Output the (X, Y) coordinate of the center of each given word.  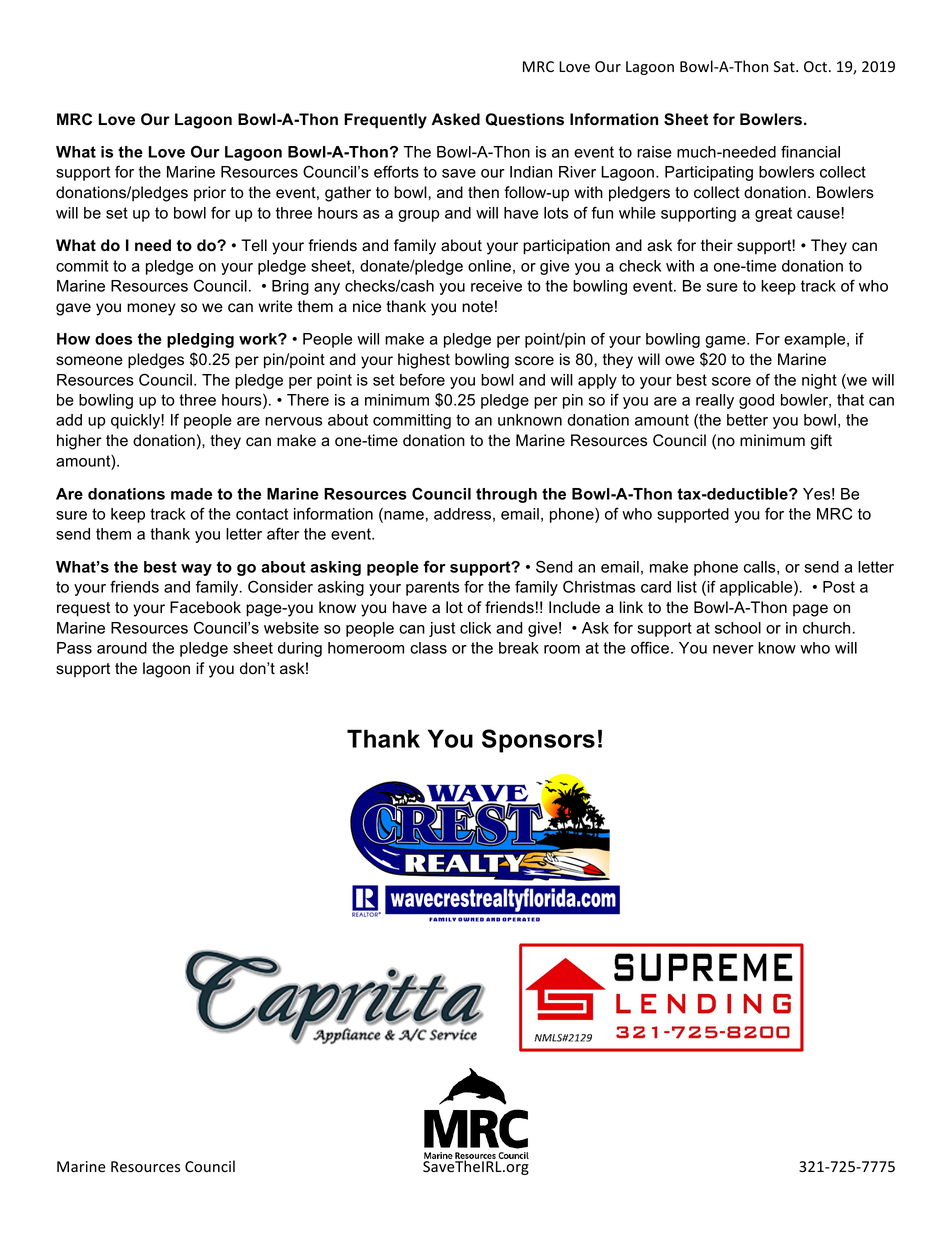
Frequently (385, 121)
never (733, 649)
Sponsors (538, 741)
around (122, 648)
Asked (455, 119)
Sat (785, 67)
